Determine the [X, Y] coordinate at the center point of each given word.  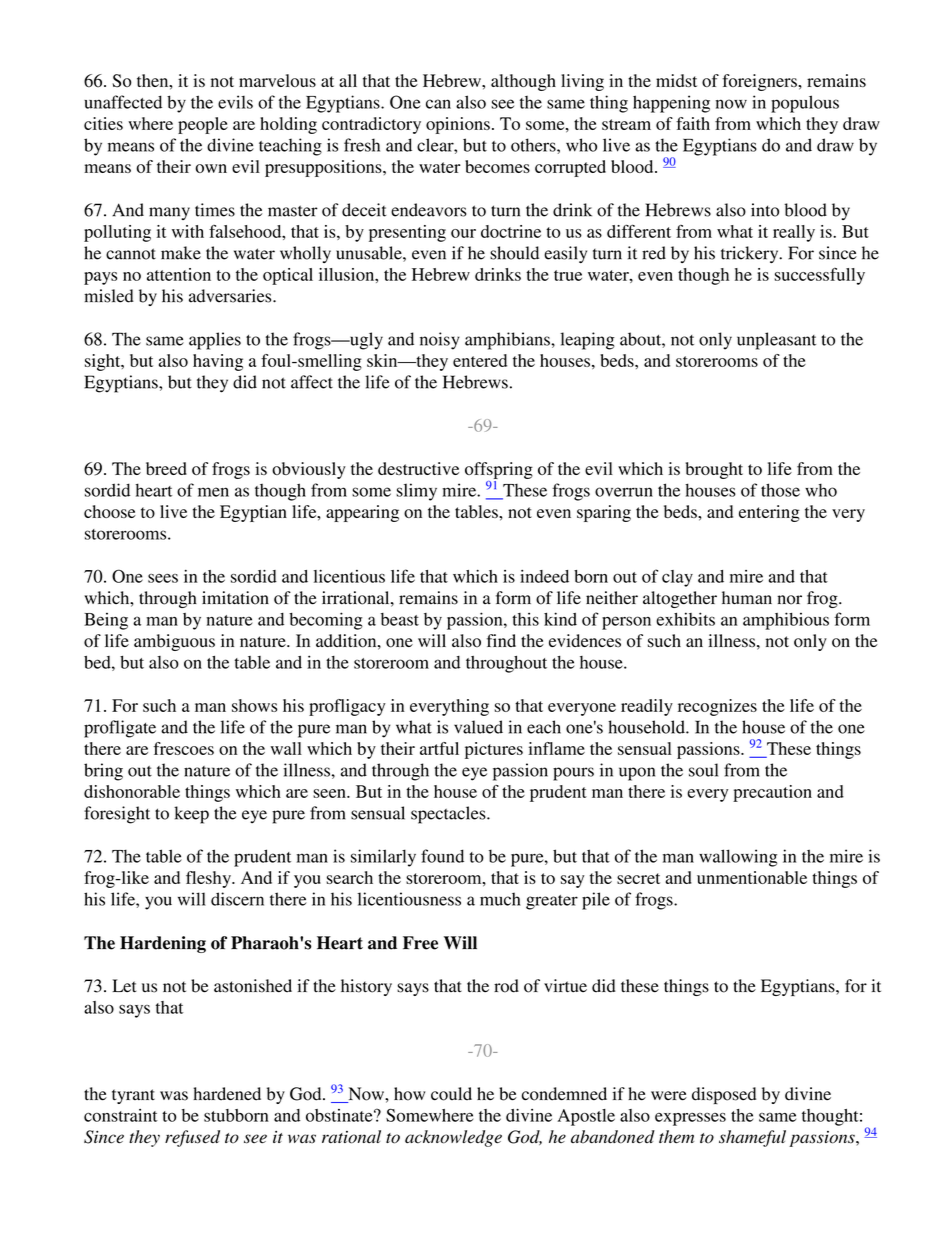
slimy [416, 492]
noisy [440, 341]
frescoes [183, 748]
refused [192, 1138]
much [500, 899]
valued [478, 727]
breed [166, 468]
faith [693, 123]
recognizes [717, 707]
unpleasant [776, 341]
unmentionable [752, 877]
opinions [458, 125]
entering [769, 513]
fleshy [209, 879]
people [203, 125]
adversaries [231, 296]
